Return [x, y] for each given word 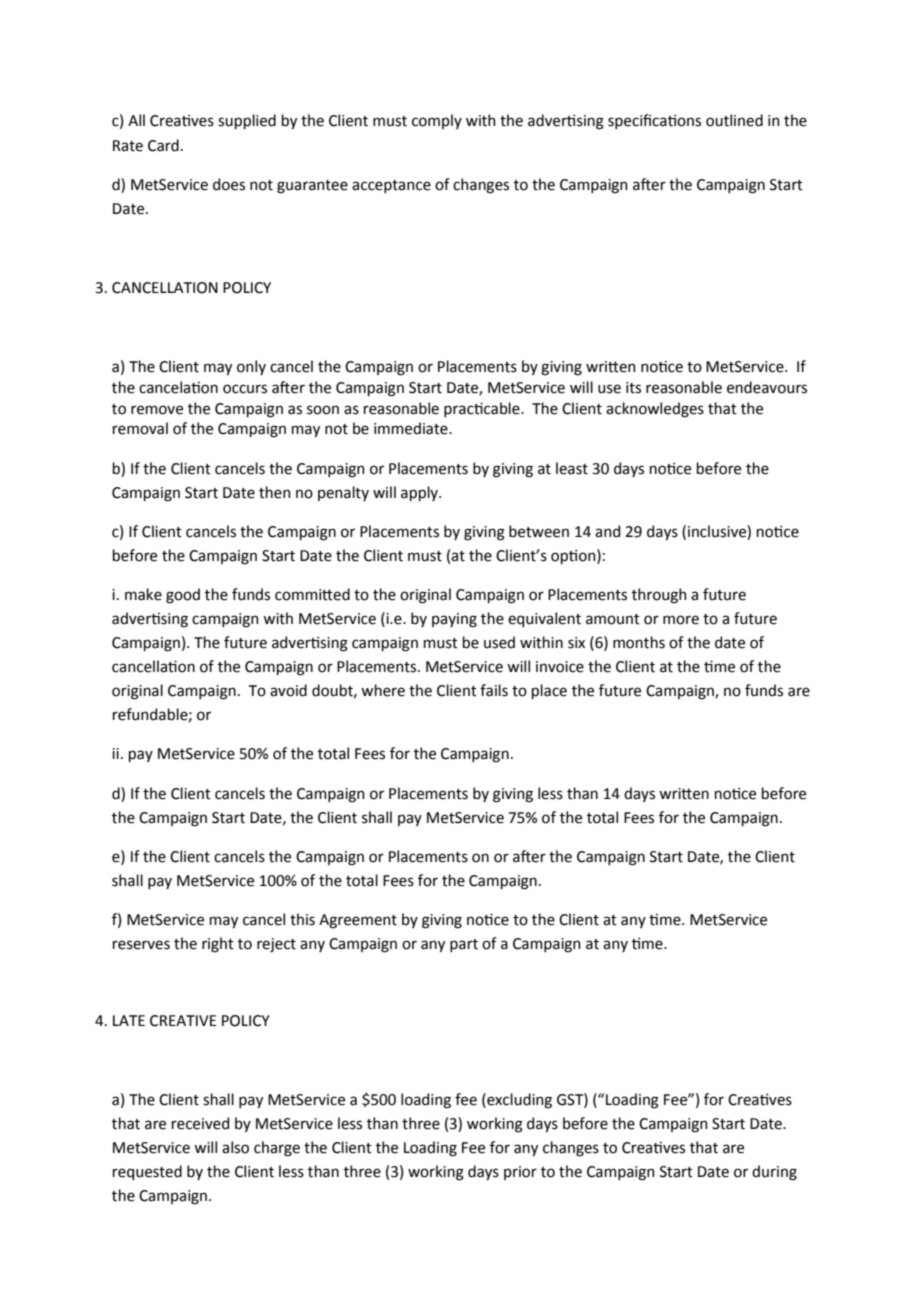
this [302, 919]
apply [420, 493]
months [639, 642]
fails [494, 690]
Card [163, 145]
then [275, 492]
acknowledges [655, 410]
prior [520, 1173]
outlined [734, 120]
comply [437, 121]
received [200, 1123]
